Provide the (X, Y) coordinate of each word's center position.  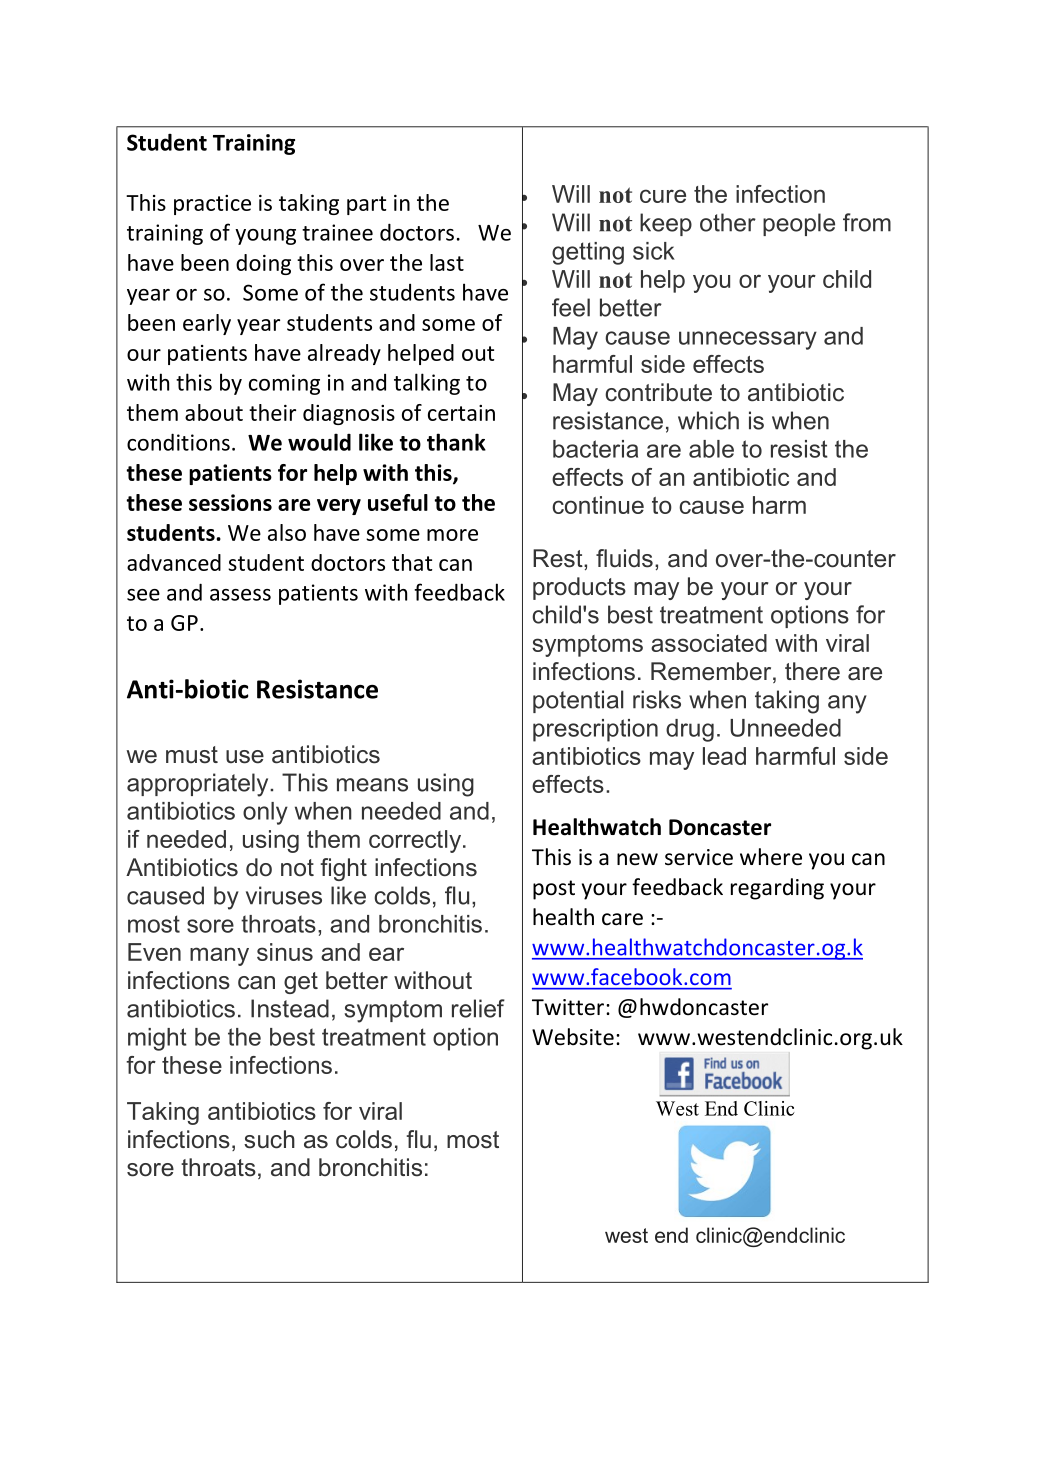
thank (456, 442)
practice (212, 205)
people (799, 224)
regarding (777, 889)
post (554, 890)
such (269, 1139)
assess (240, 595)
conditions (178, 442)
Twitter (569, 1007)
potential (578, 701)
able (711, 449)
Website (573, 1037)
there (812, 671)
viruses (284, 895)
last (447, 262)
